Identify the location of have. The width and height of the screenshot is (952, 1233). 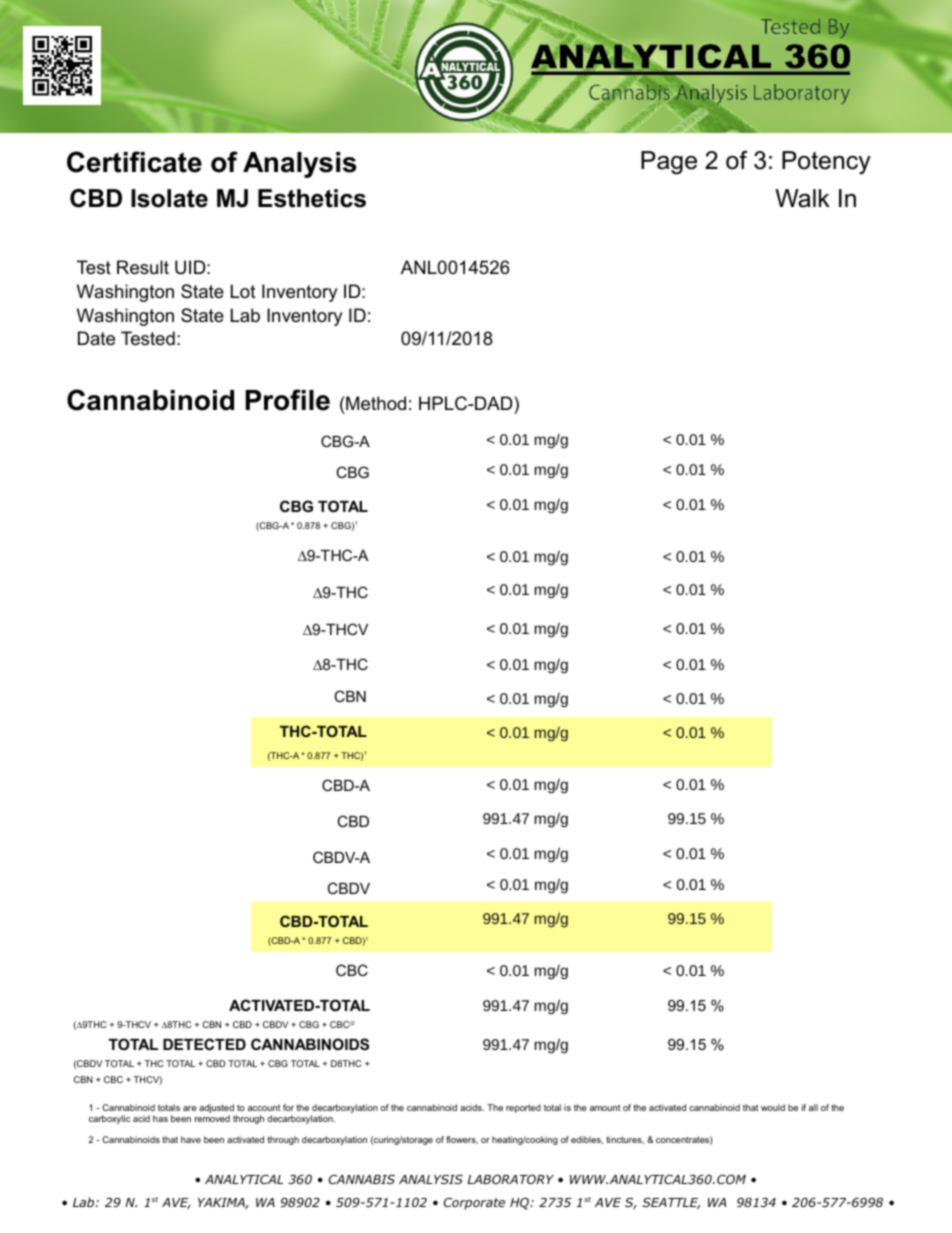
(191, 1139).
